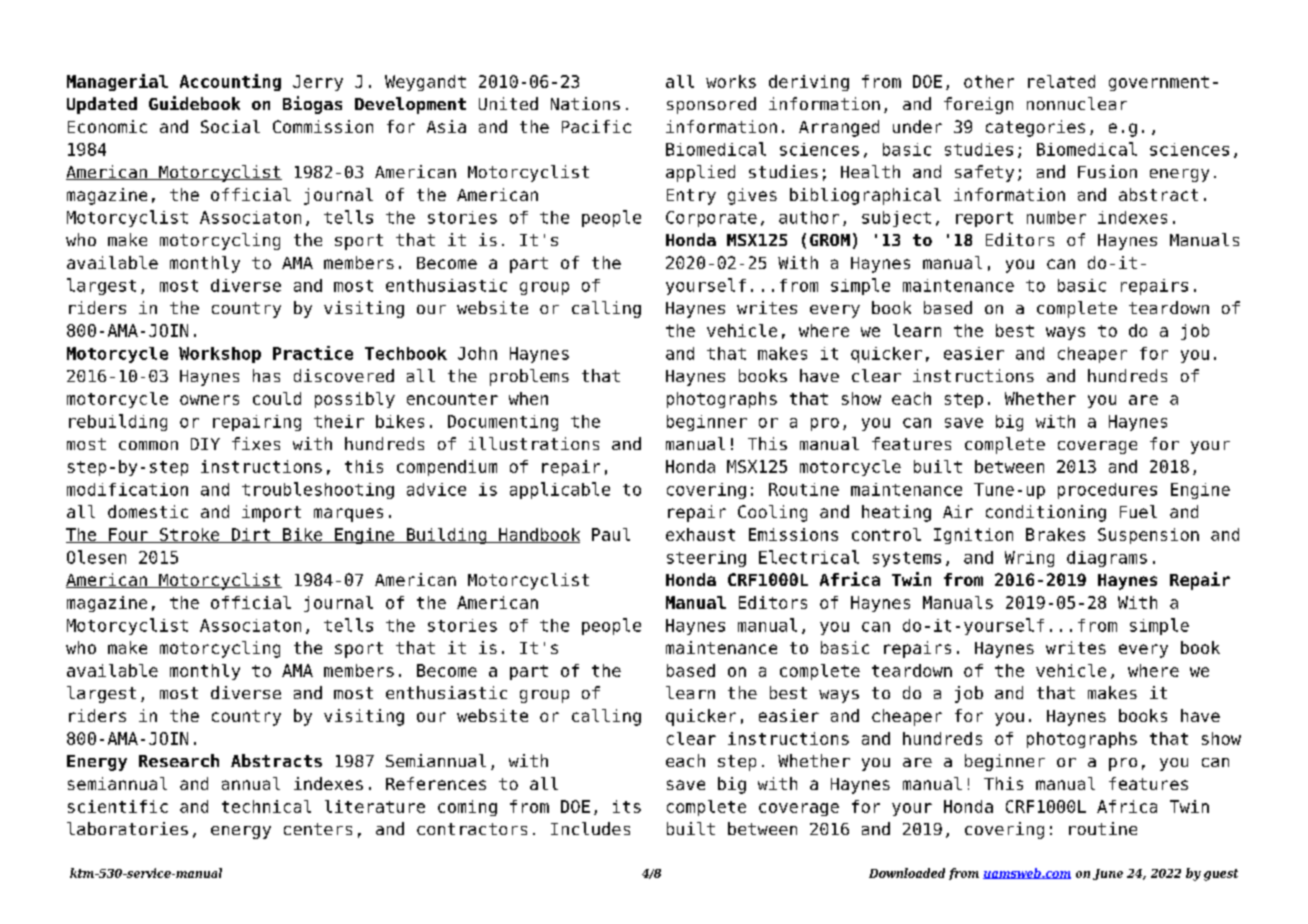 Image resolution: width=1308 pixels, height=924 pixels. Describe the element at coordinates (318, 490) in the document. I see `troubleshooting` at that location.
